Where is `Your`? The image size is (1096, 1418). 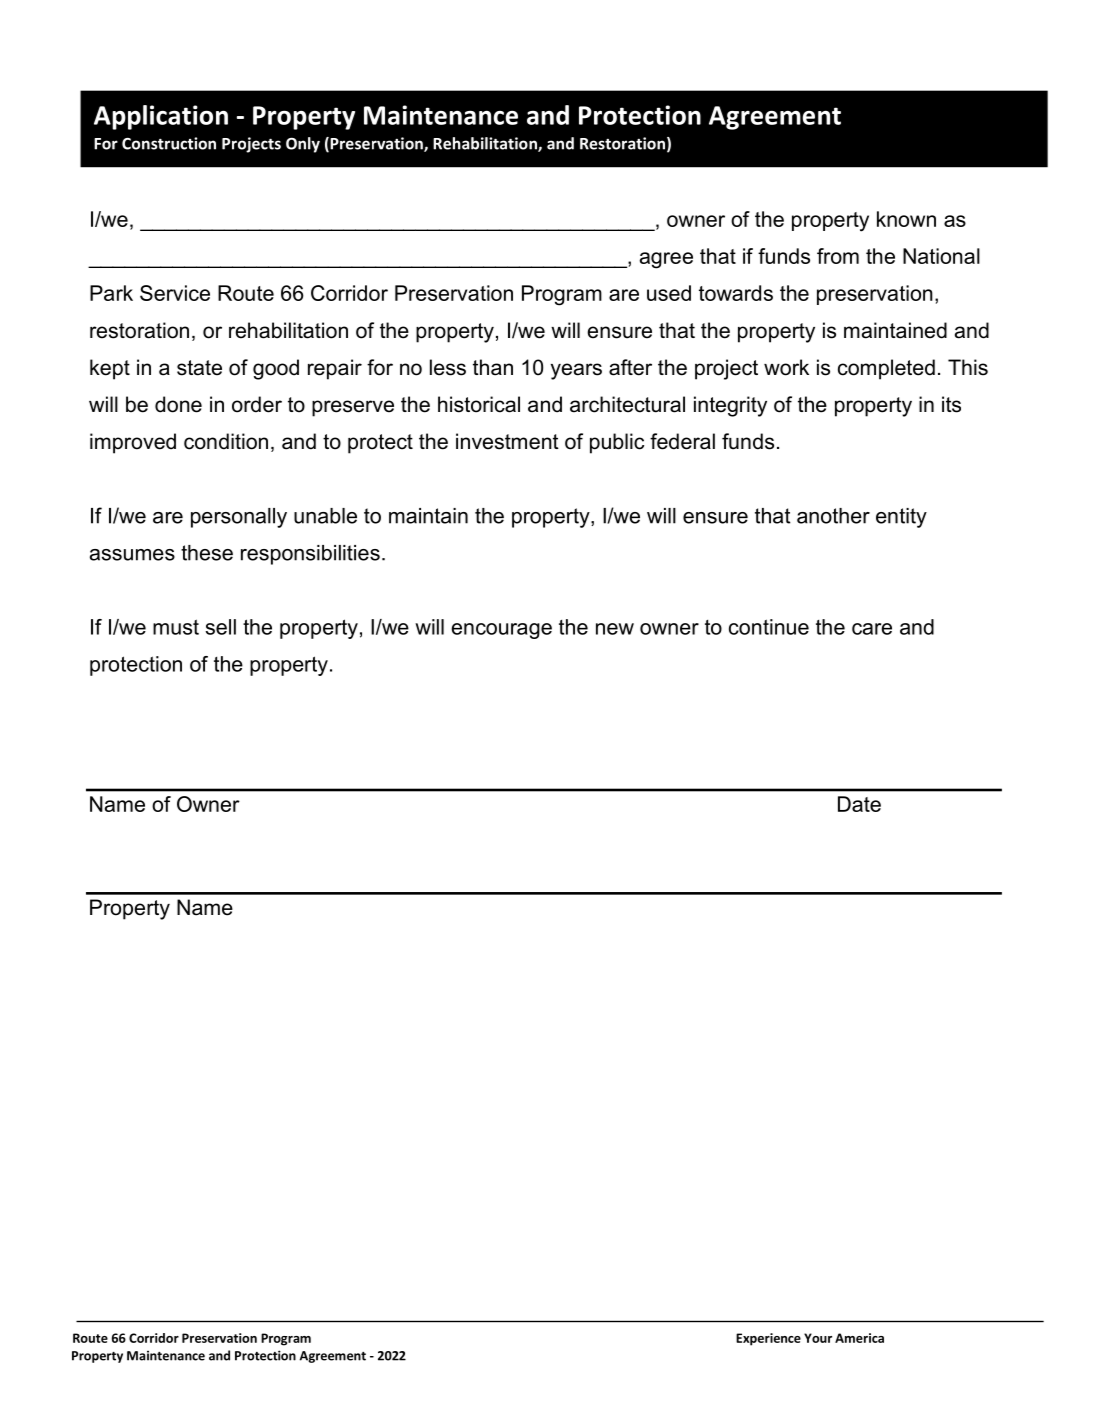
Your is located at coordinates (818, 1338).
